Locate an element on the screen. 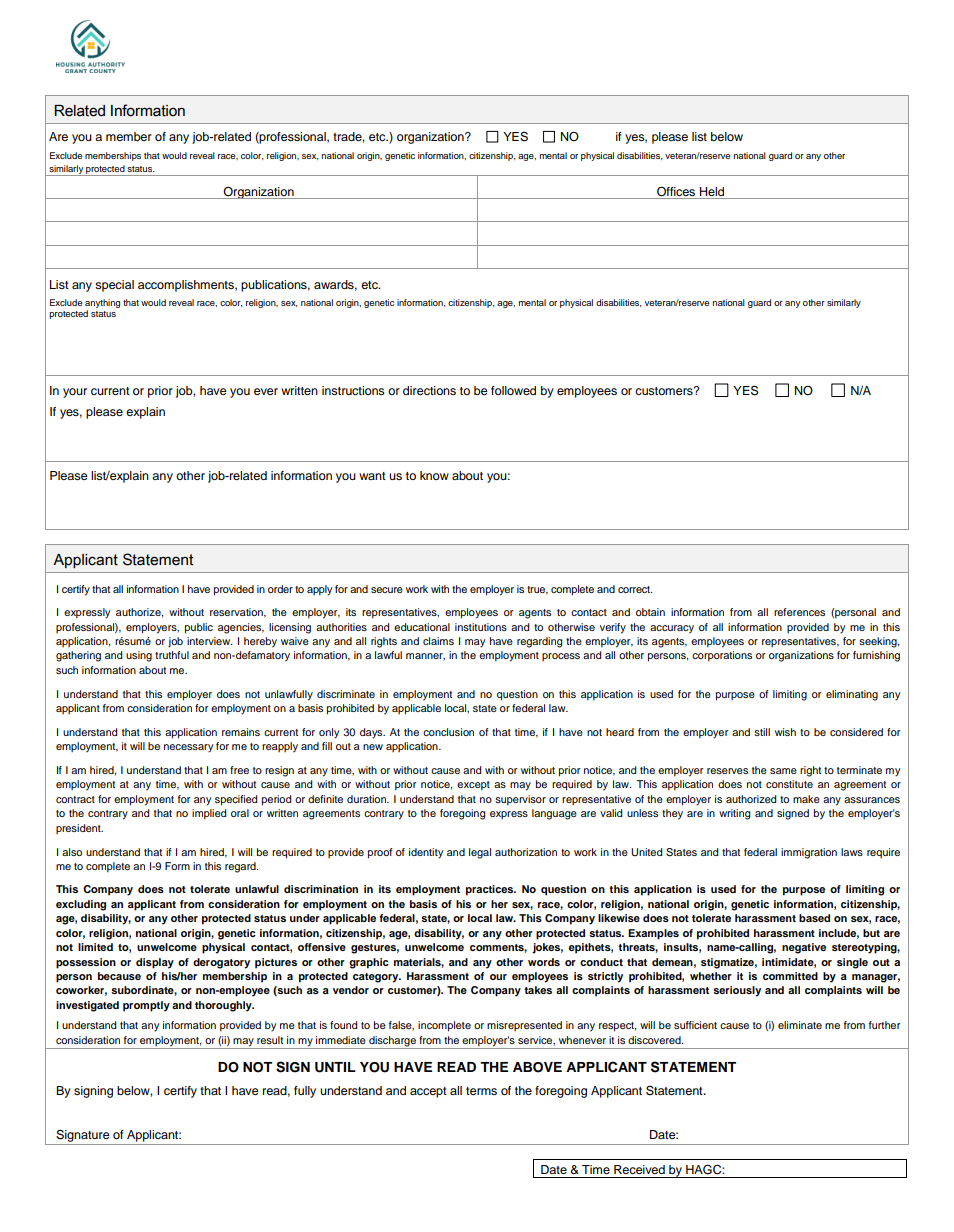  interview is located at coordinates (209, 641).
